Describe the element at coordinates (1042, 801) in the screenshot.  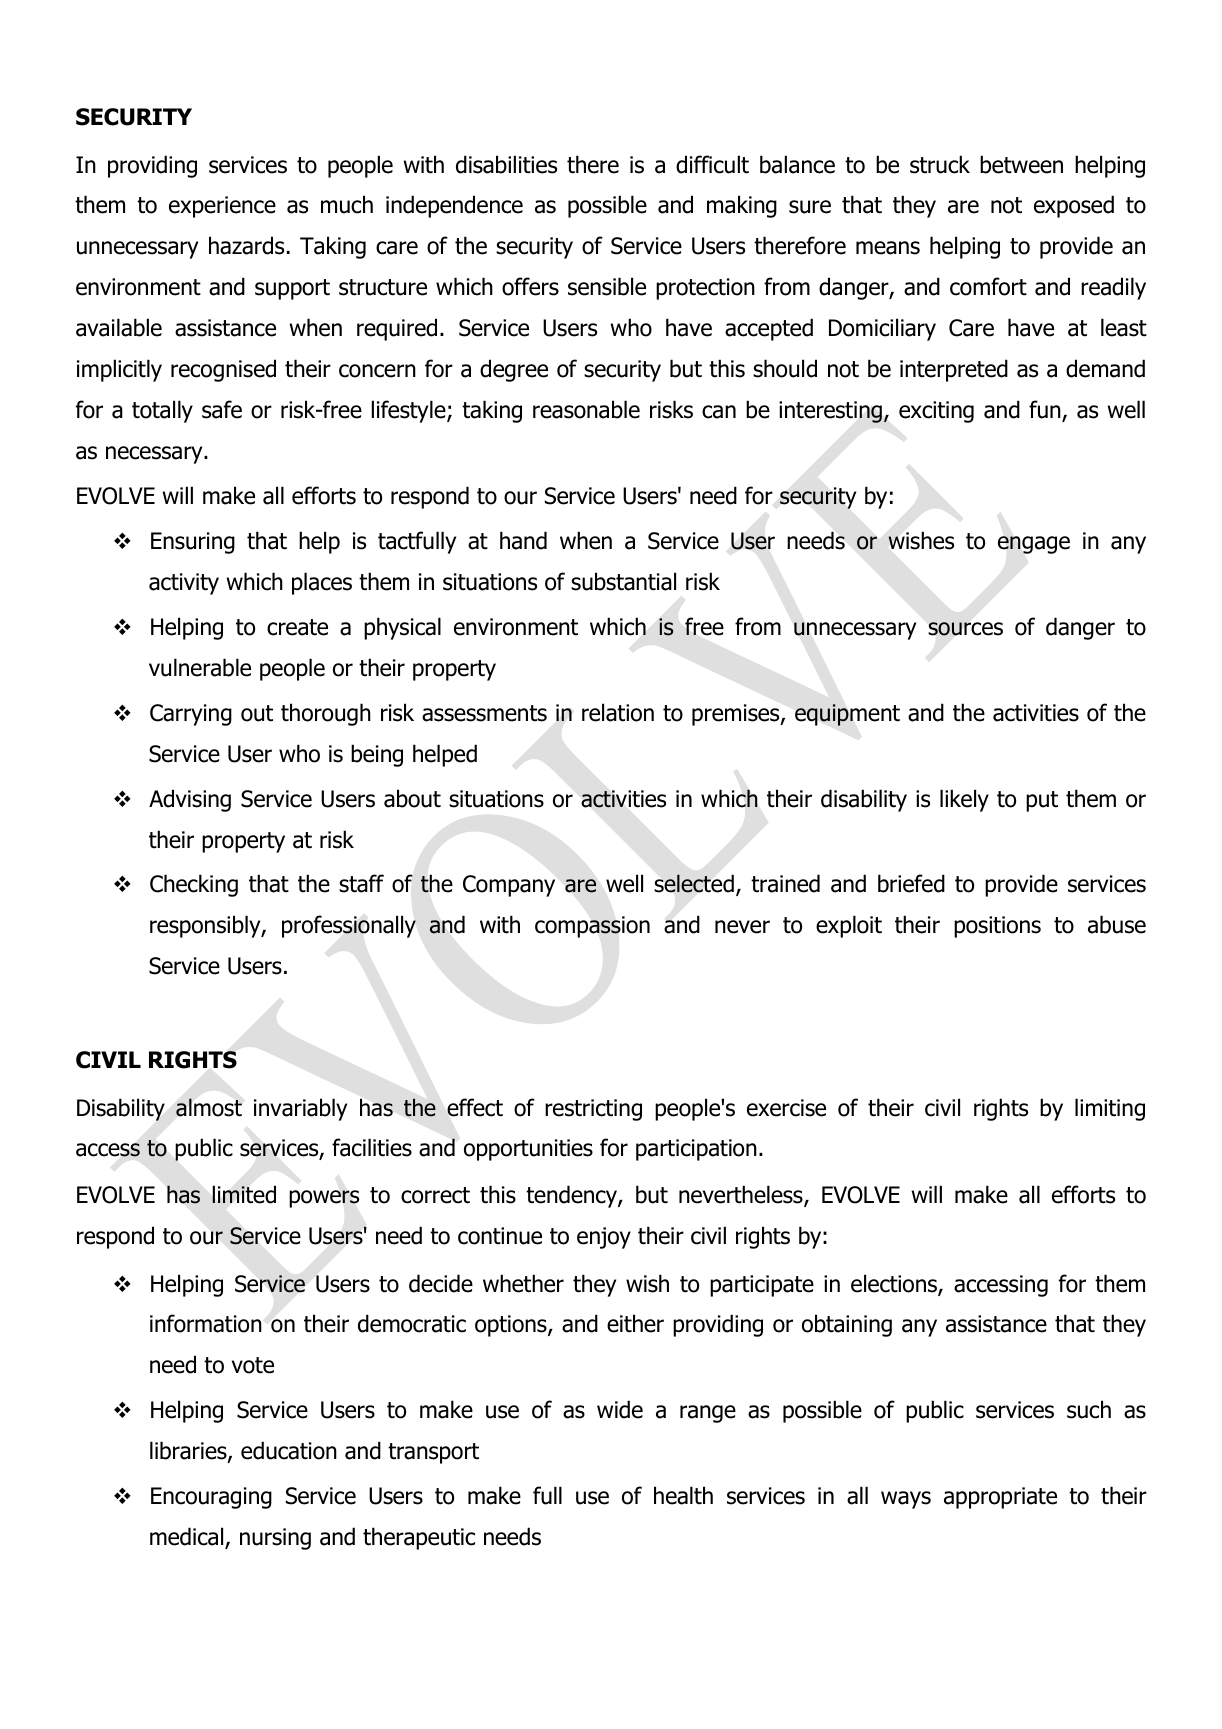
I see `put` at that location.
